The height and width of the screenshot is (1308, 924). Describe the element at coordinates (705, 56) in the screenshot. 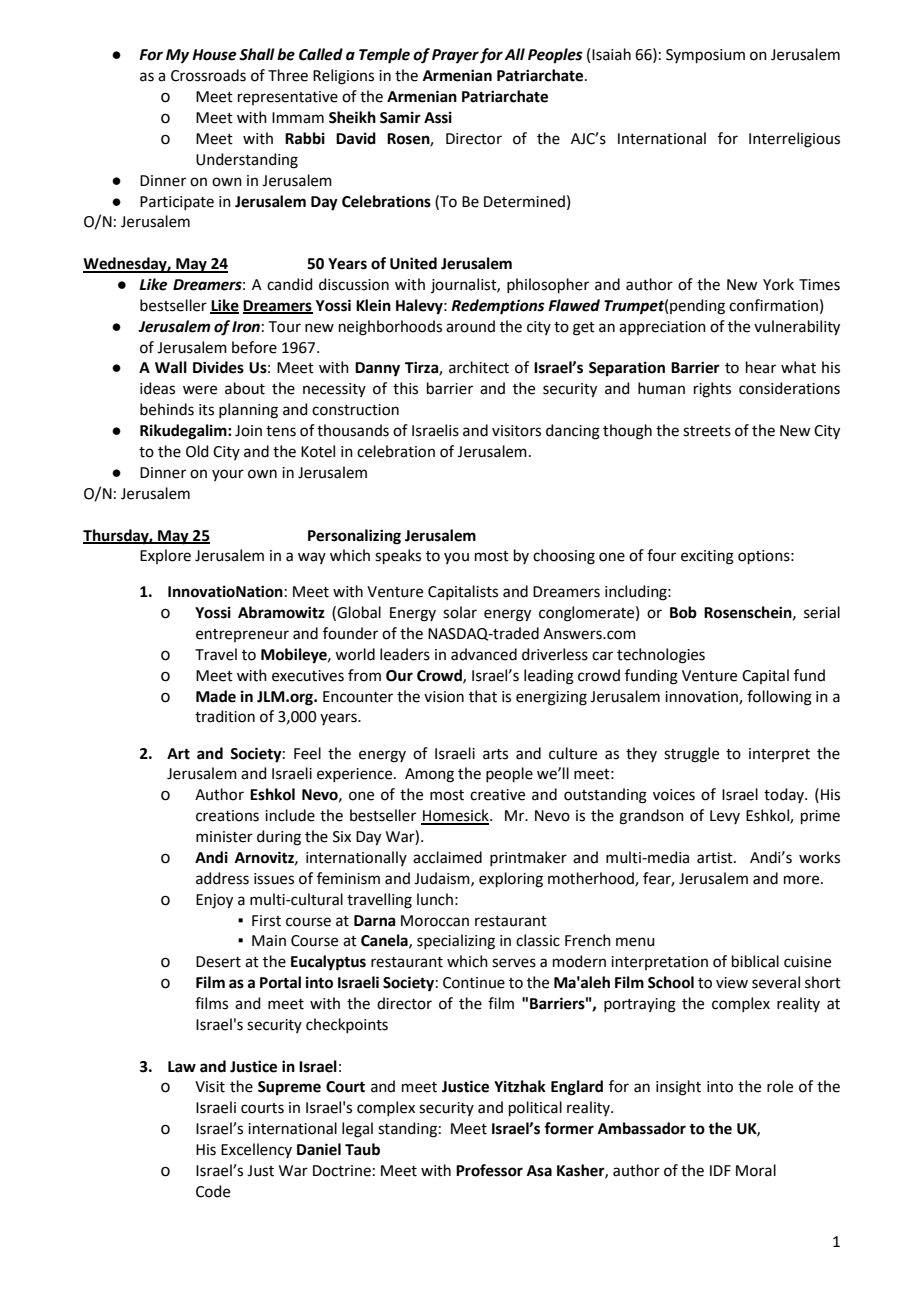

I see `Symposium` at that location.
